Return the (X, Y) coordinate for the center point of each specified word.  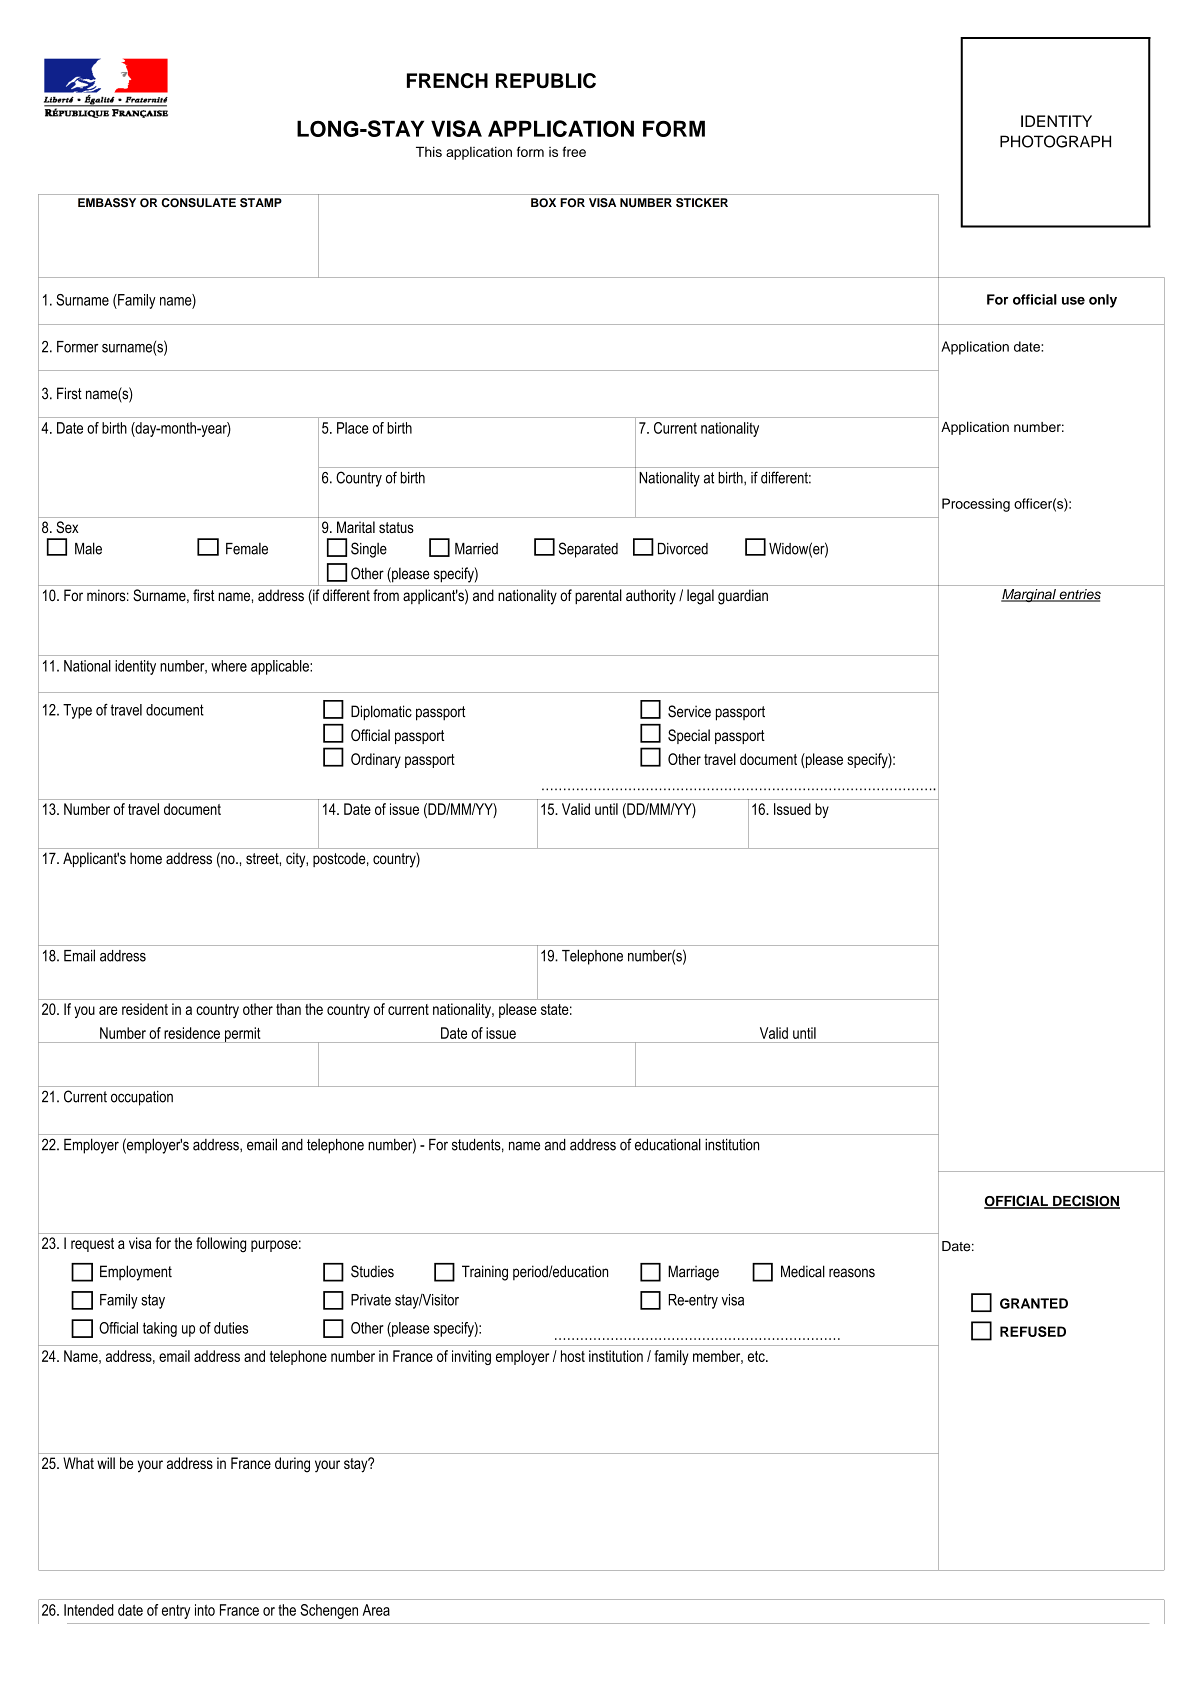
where (229, 666)
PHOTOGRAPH (1055, 141)
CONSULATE (198, 203)
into (205, 1610)
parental (598, 596)
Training (485, 1273)
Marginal (1029, 595)
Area (376, 1610)
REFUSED (1033, 1331)
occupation (142, 1098)
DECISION (1085, 1202)
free (574, 151)
